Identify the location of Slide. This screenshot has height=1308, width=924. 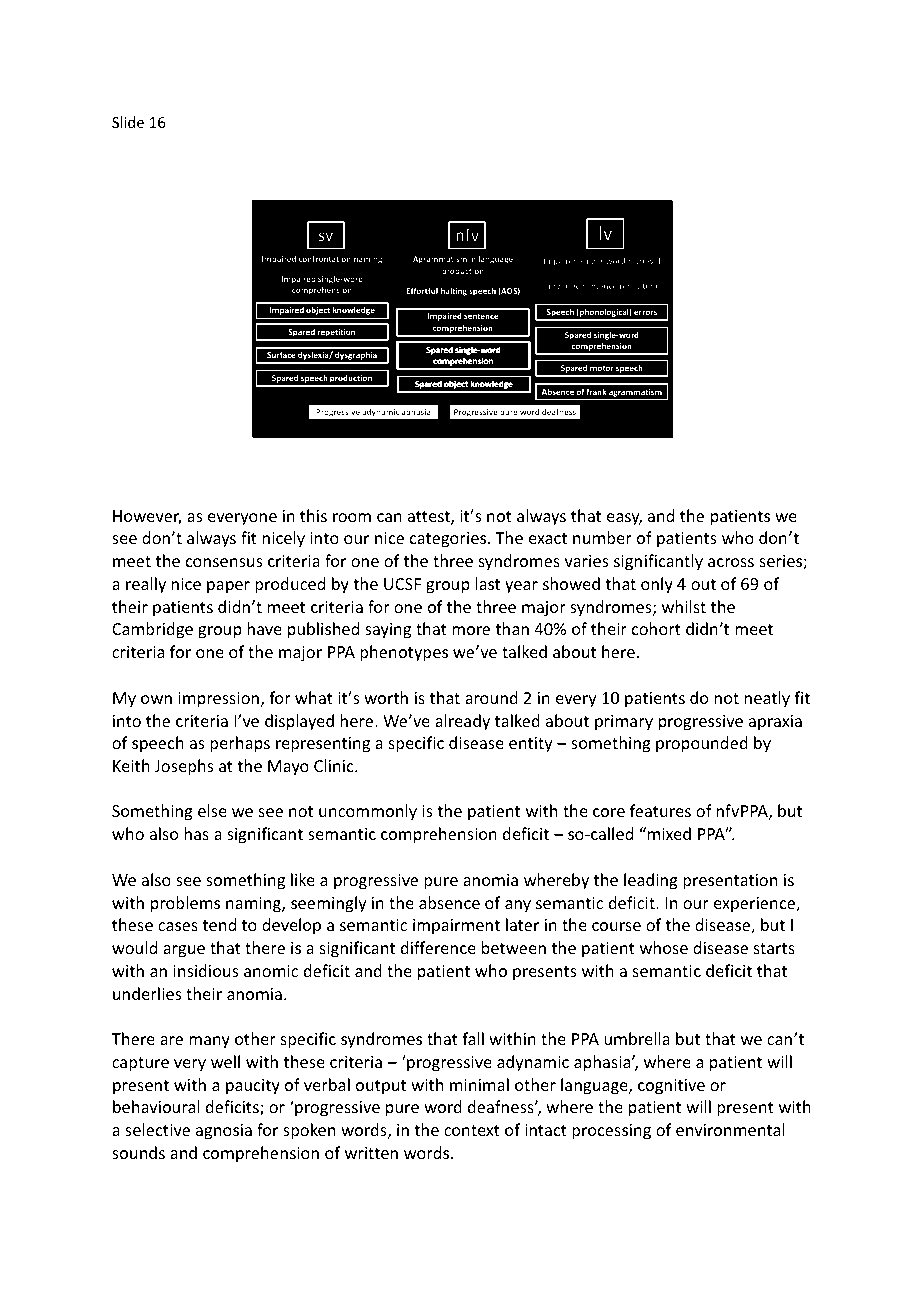
(128, 122).
